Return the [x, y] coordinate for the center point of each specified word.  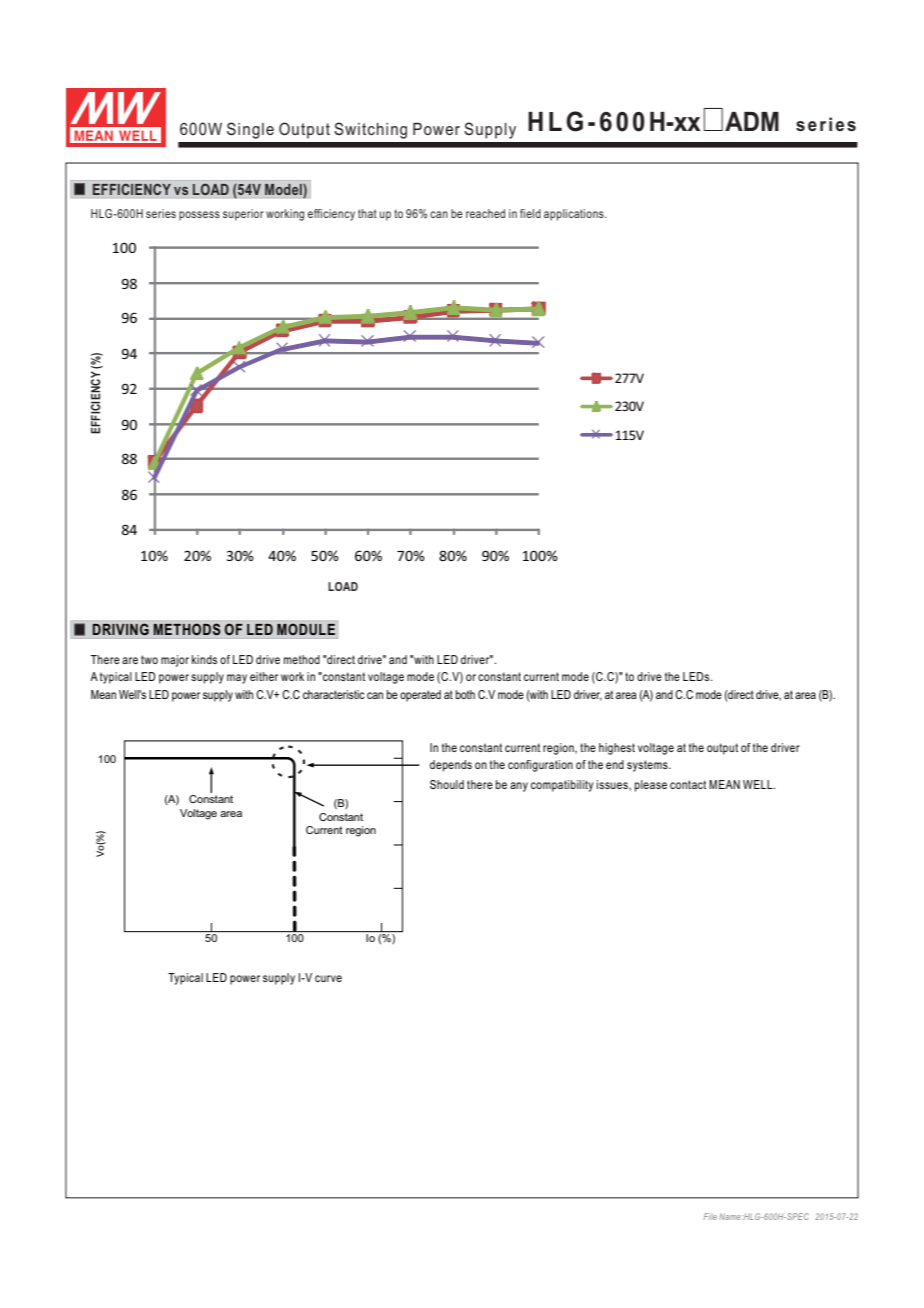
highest [617, 749]
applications [575, 215]
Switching [370, 130]
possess [199, 216]
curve [328, 978]
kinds [204, 659]
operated [420, 696]
